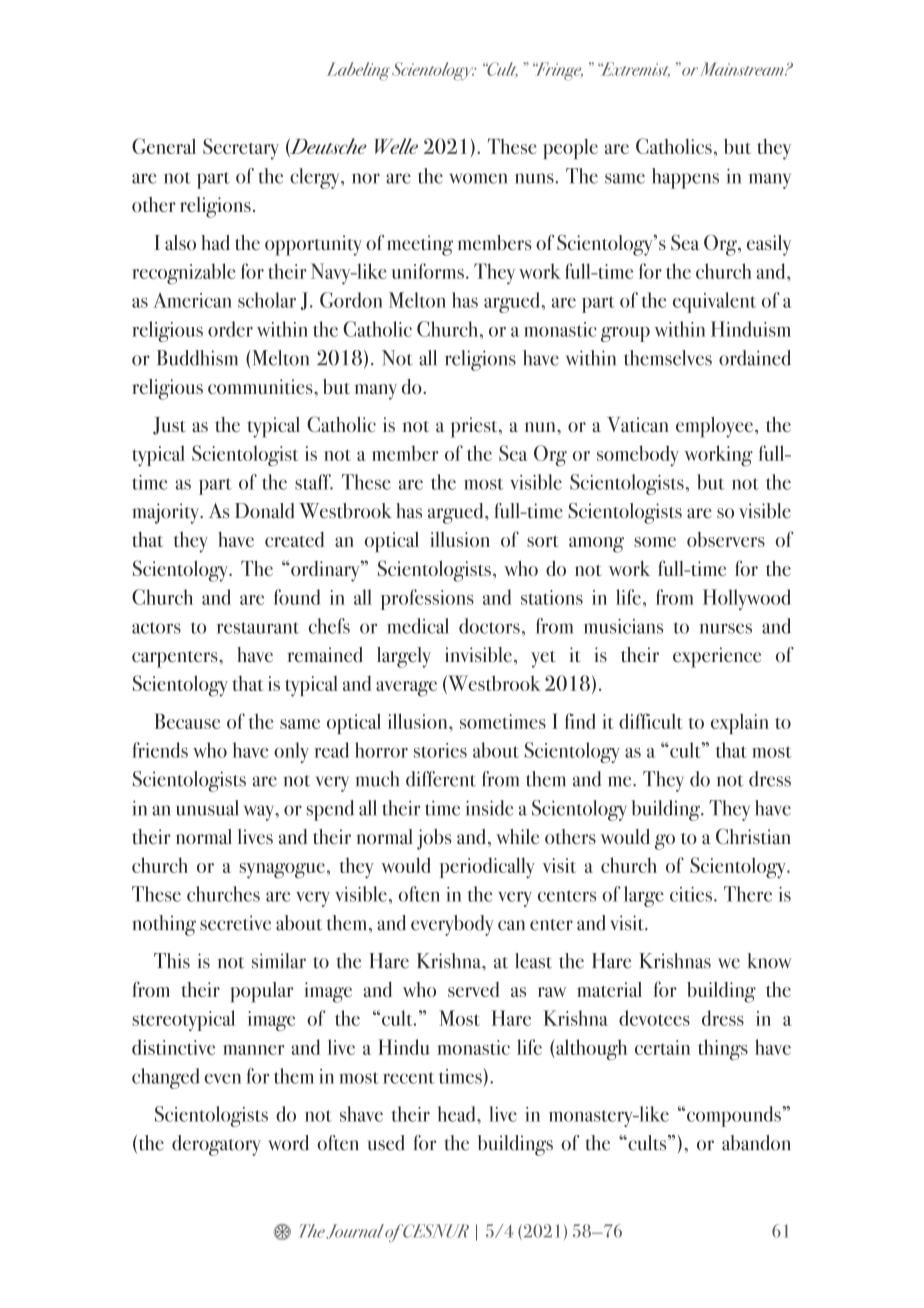  What do you see at coordinates (489, 626) in the screenshot?
I see `doctors` at bounding box center [489, 626].
